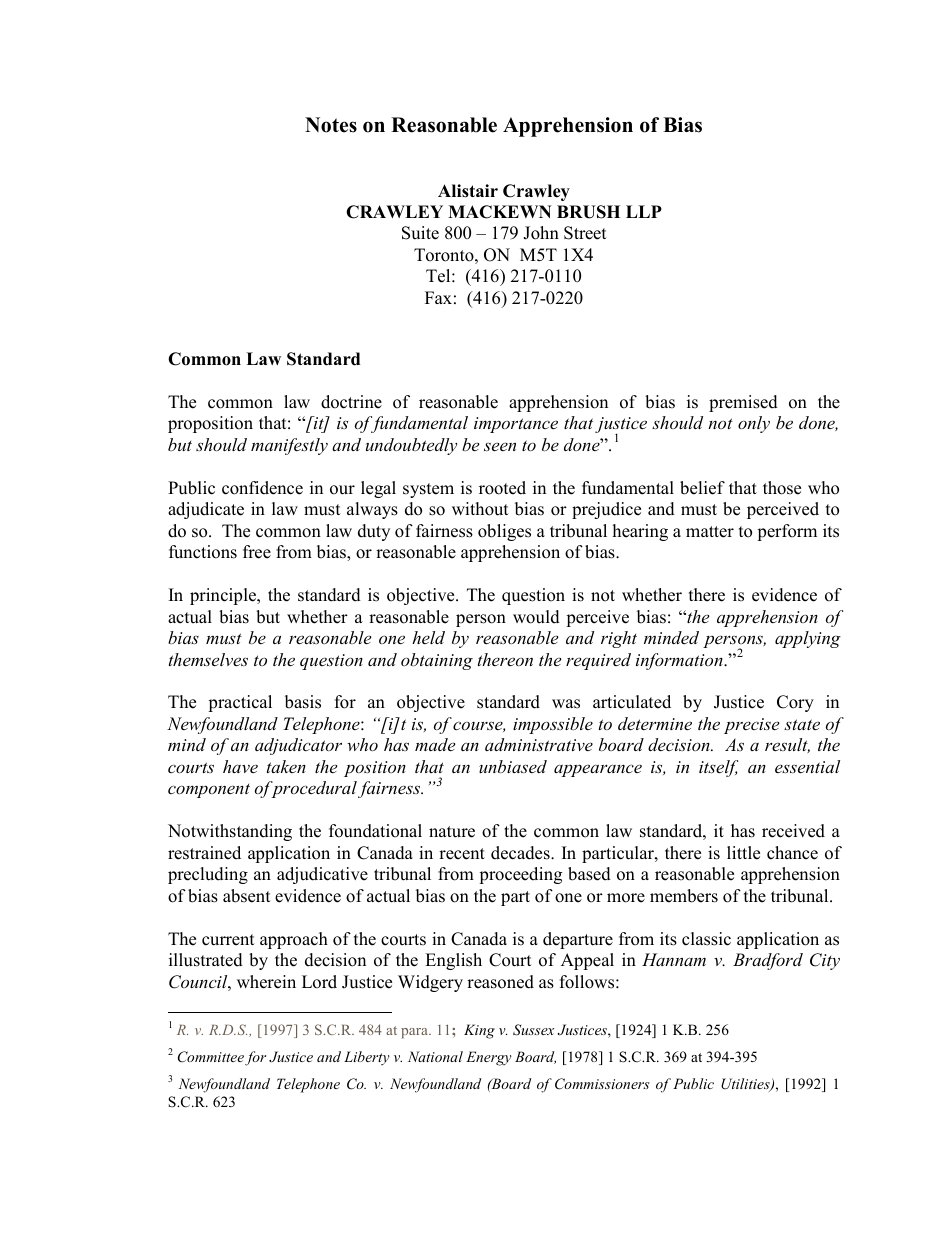  I want to click on principle, so click(224, 596).
